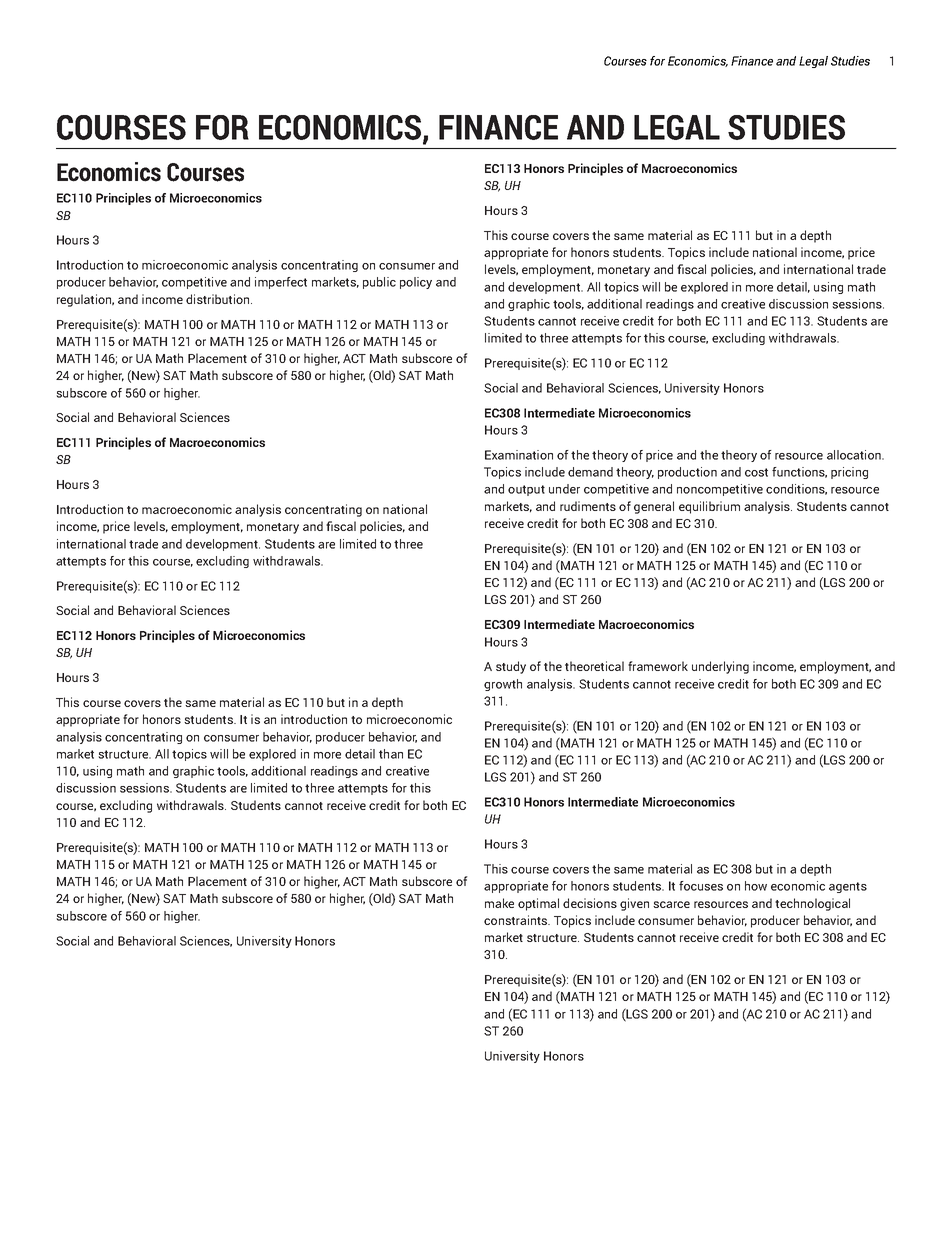 The width and height of the page is (952, 1233). Describe the element at coordinates (511, 667) in the page. I see `study` at that location.
